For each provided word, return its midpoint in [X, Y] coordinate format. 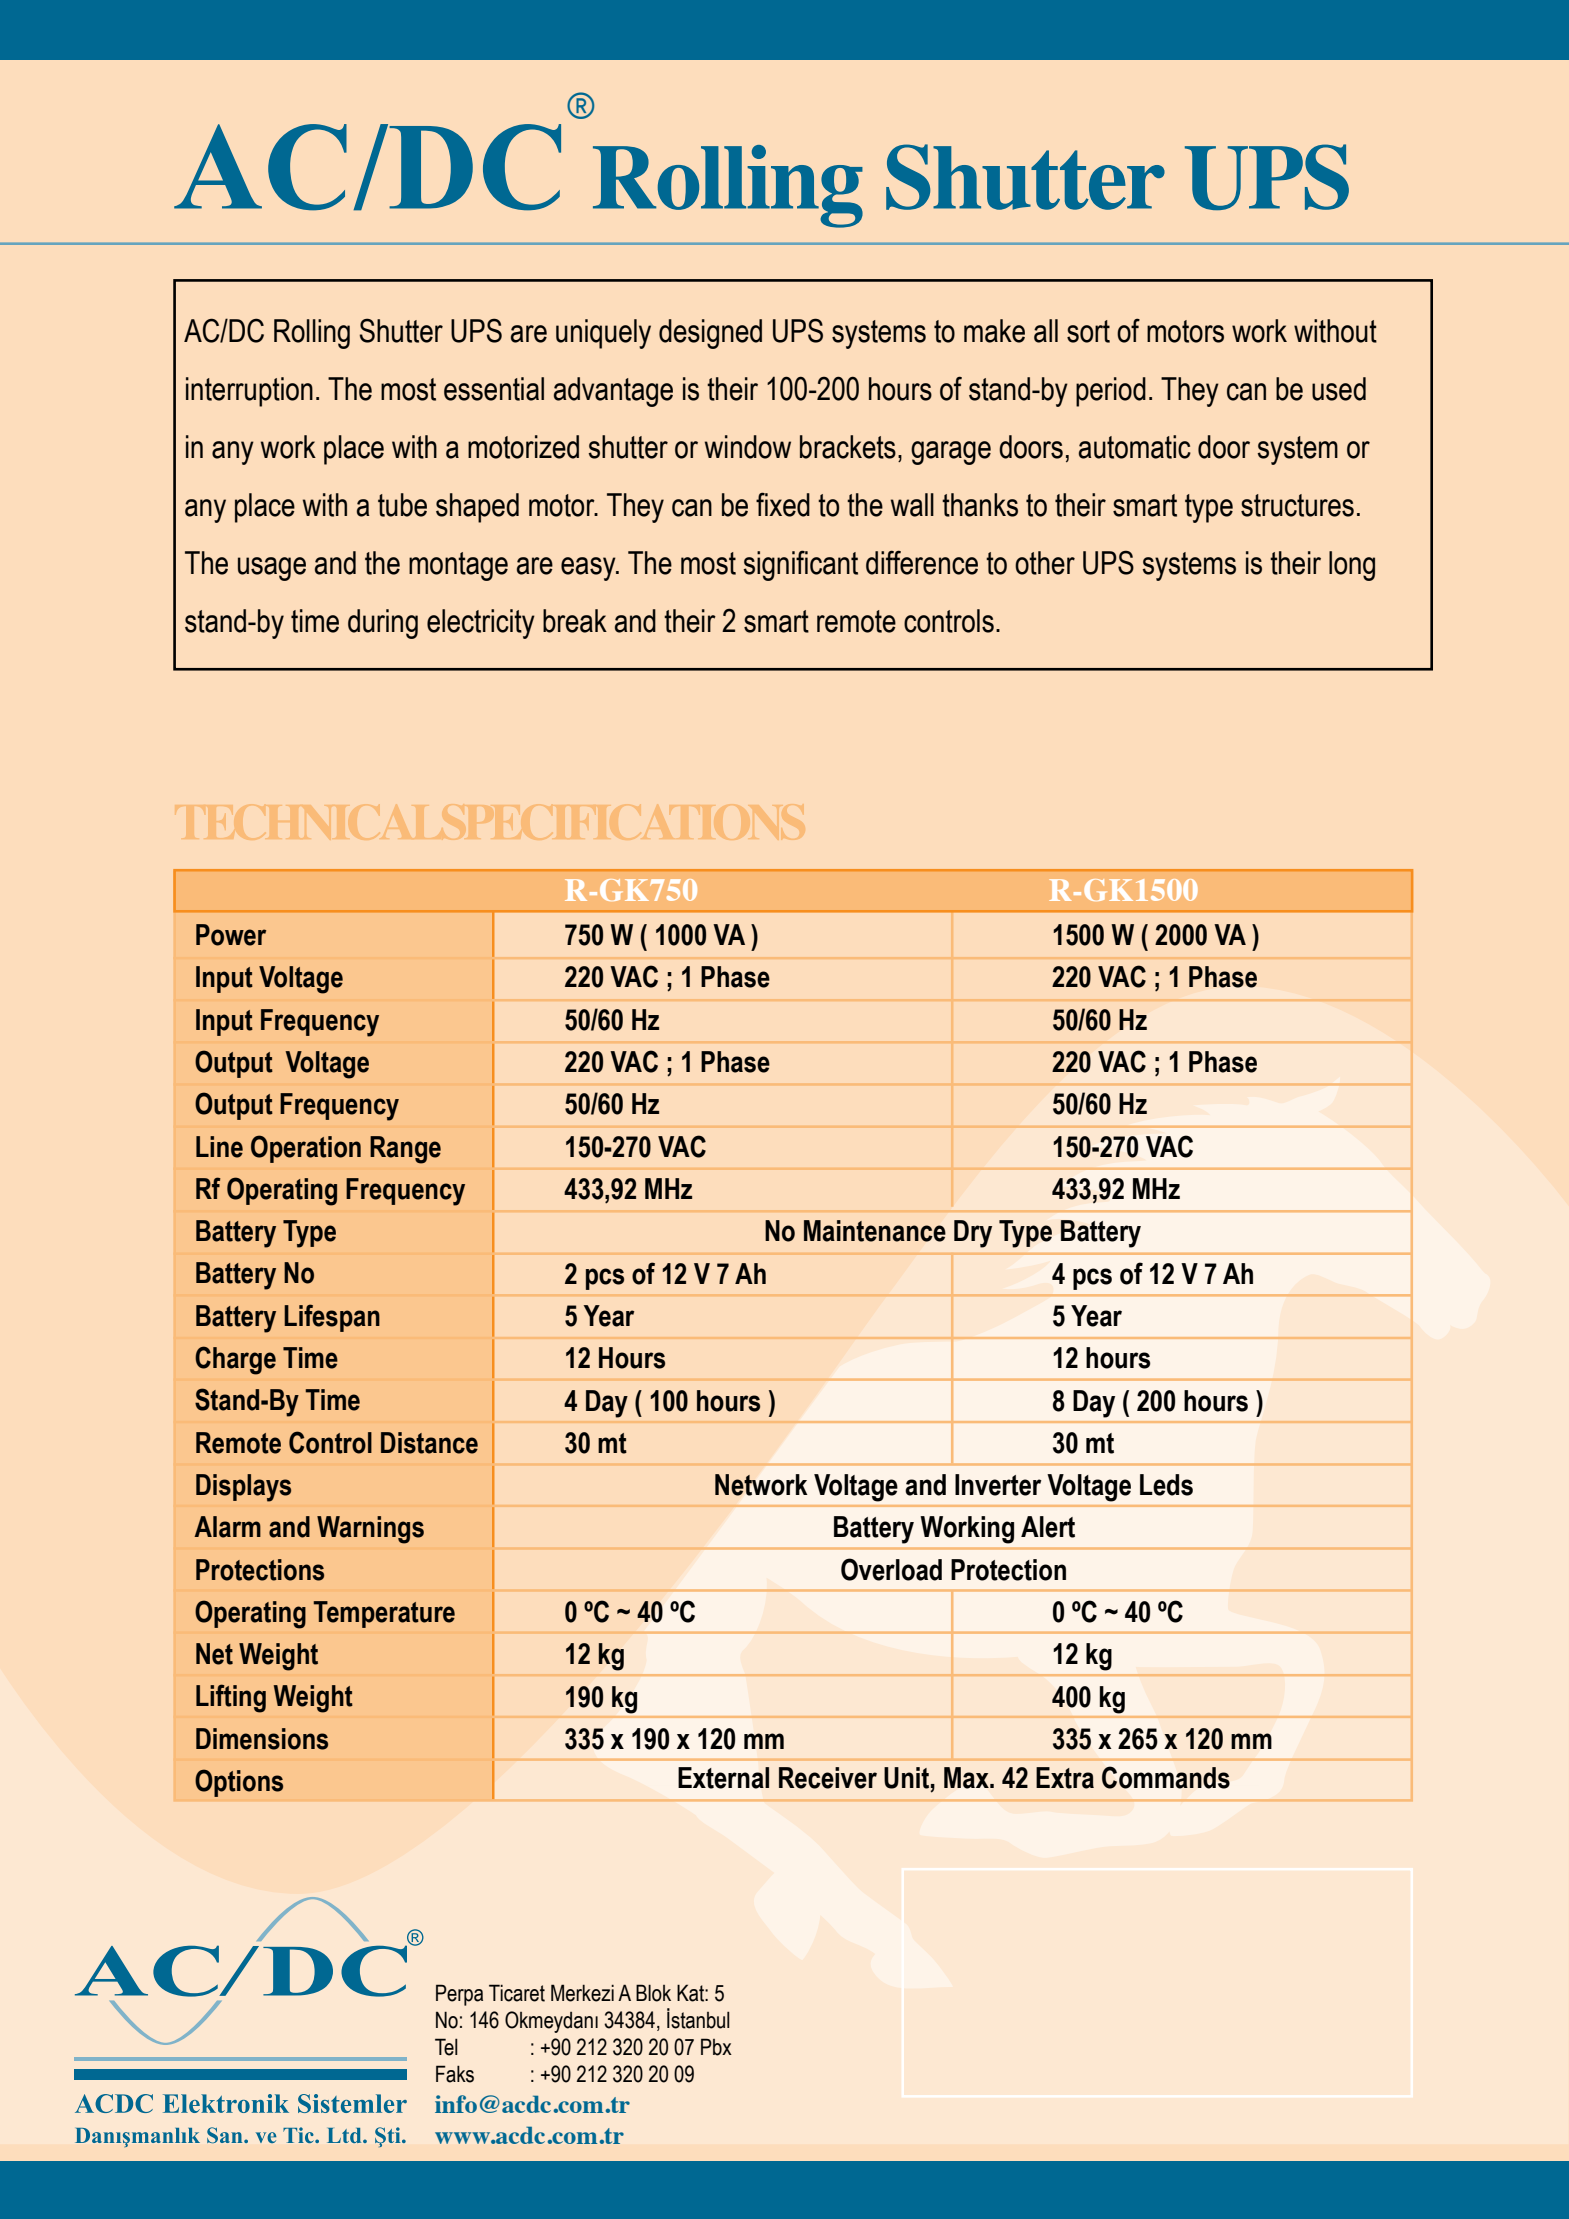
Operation [306, 1149]
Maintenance [875, 1231]
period [1111, 392]
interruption [249, 392]
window [748, 447]
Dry [973, 1234]
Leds [1166, 1485]
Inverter [998, 1485]
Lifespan [332, 1318]
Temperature [384, 1614]
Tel [446, 2047]
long [1352, 566]
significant [800, 565]
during [383, 624]
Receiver [828, 1778]
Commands [1166, 1777]
